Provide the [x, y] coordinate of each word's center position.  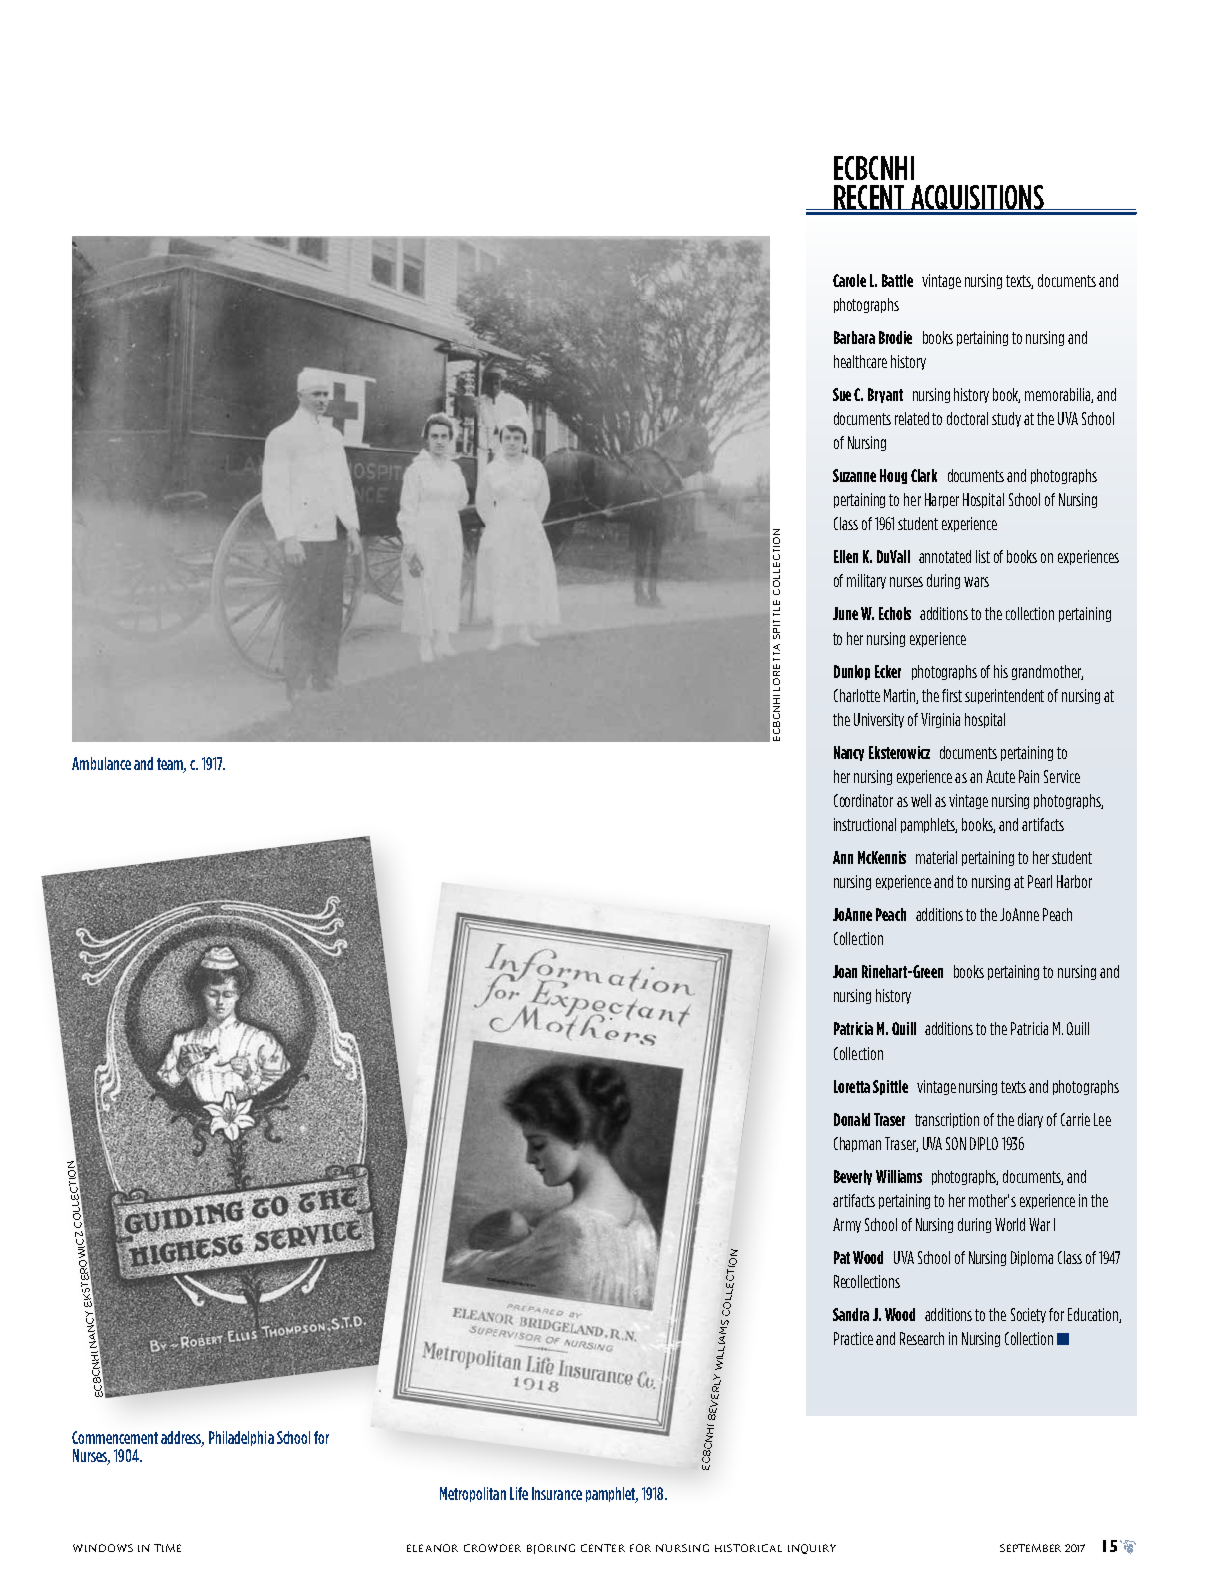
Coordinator [863, 800]
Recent [869, 197]
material [936, 857]
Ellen [846, 556]
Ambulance [101, 763]
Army [847, 1225]
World [1010, 1224]
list [983, 556]
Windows [103, 1548]
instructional [865, 824]
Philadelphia [241, 1438]
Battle [897, 280]
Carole [849, 280]
